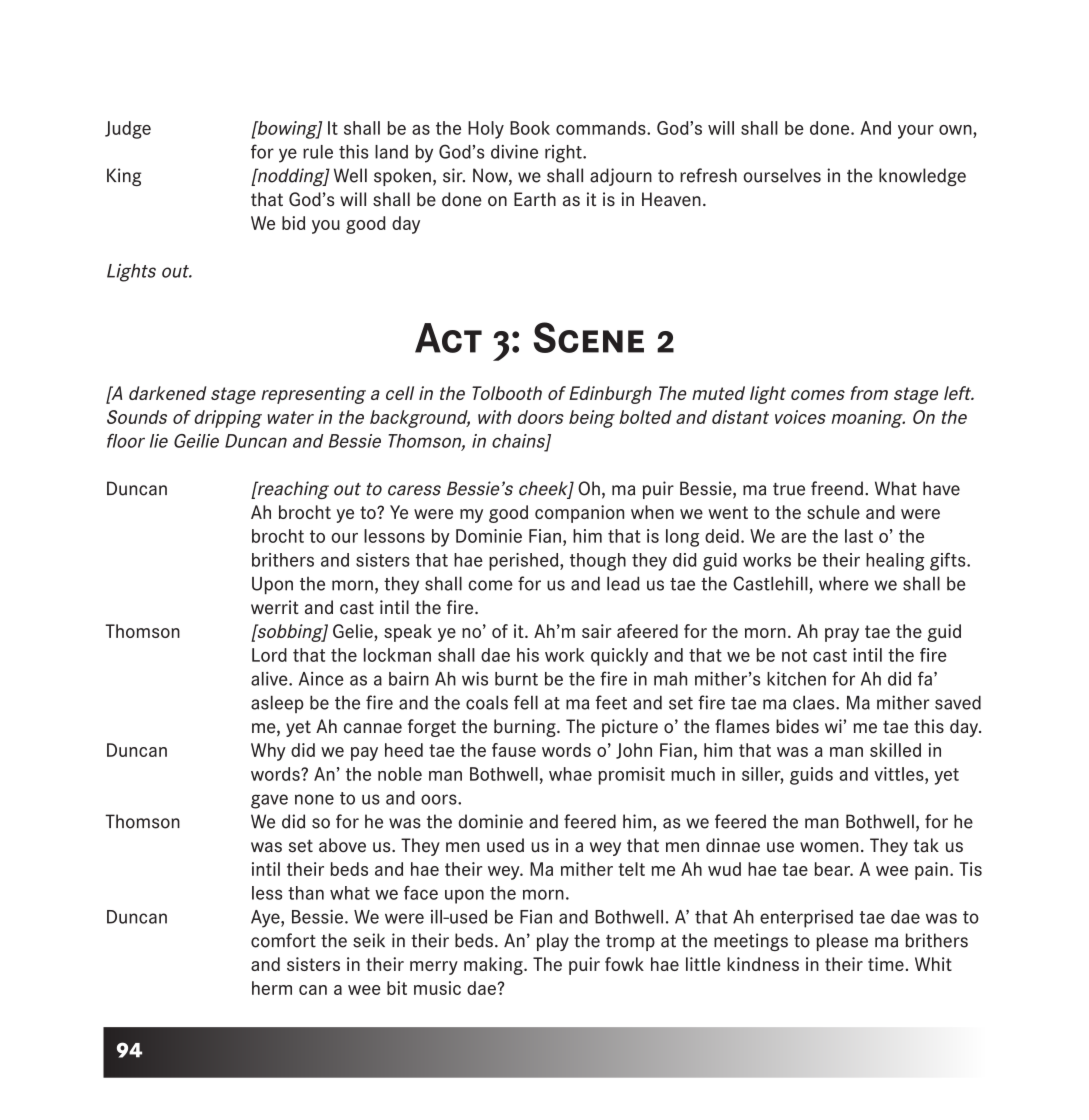  Describe the element at coordinates (448, 338) in the screenshot. I see `Act` at that location.
